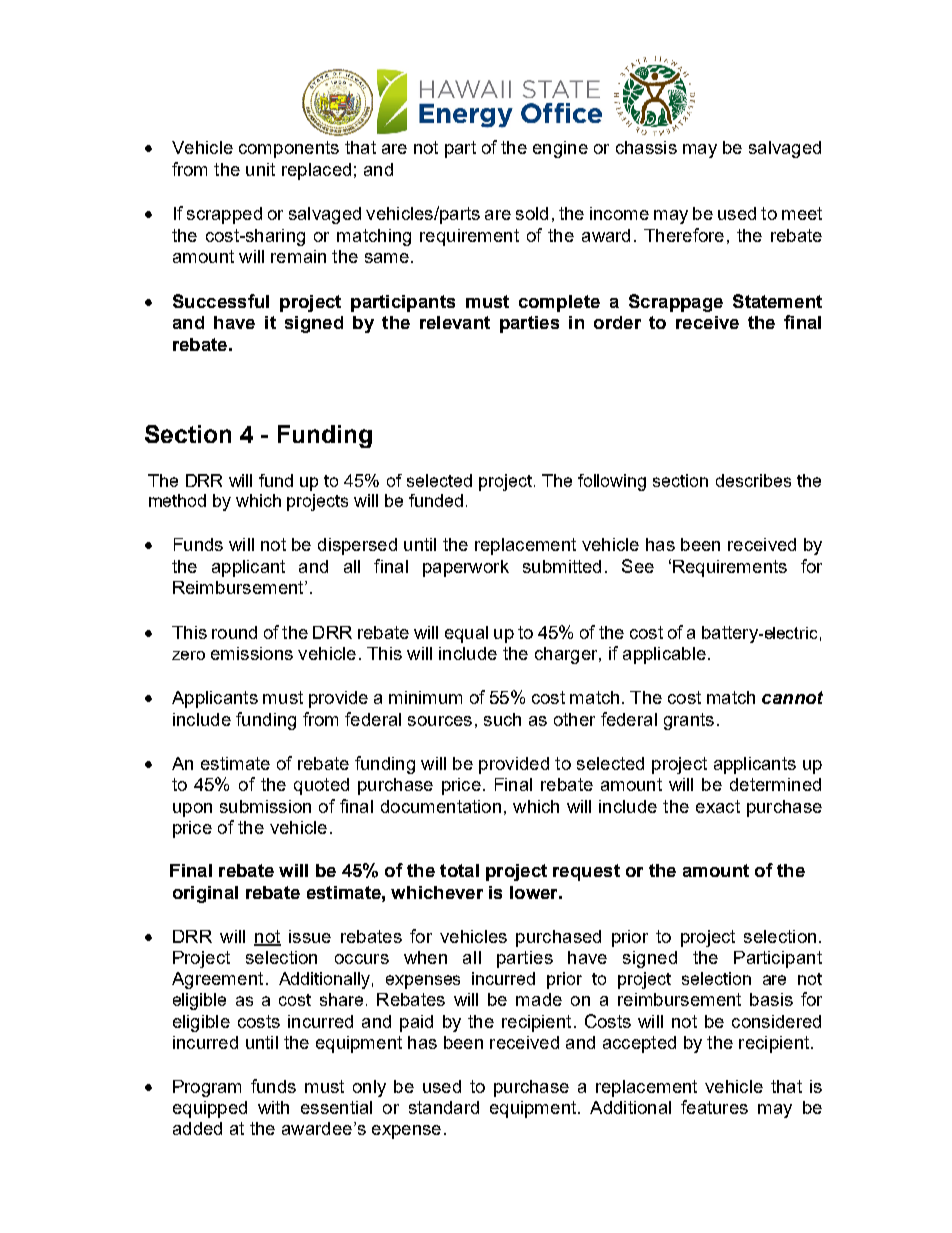  What do you see at coordinates (718, 806) in the screenshot?
I see `exact` at bounding box center [718, 806].
